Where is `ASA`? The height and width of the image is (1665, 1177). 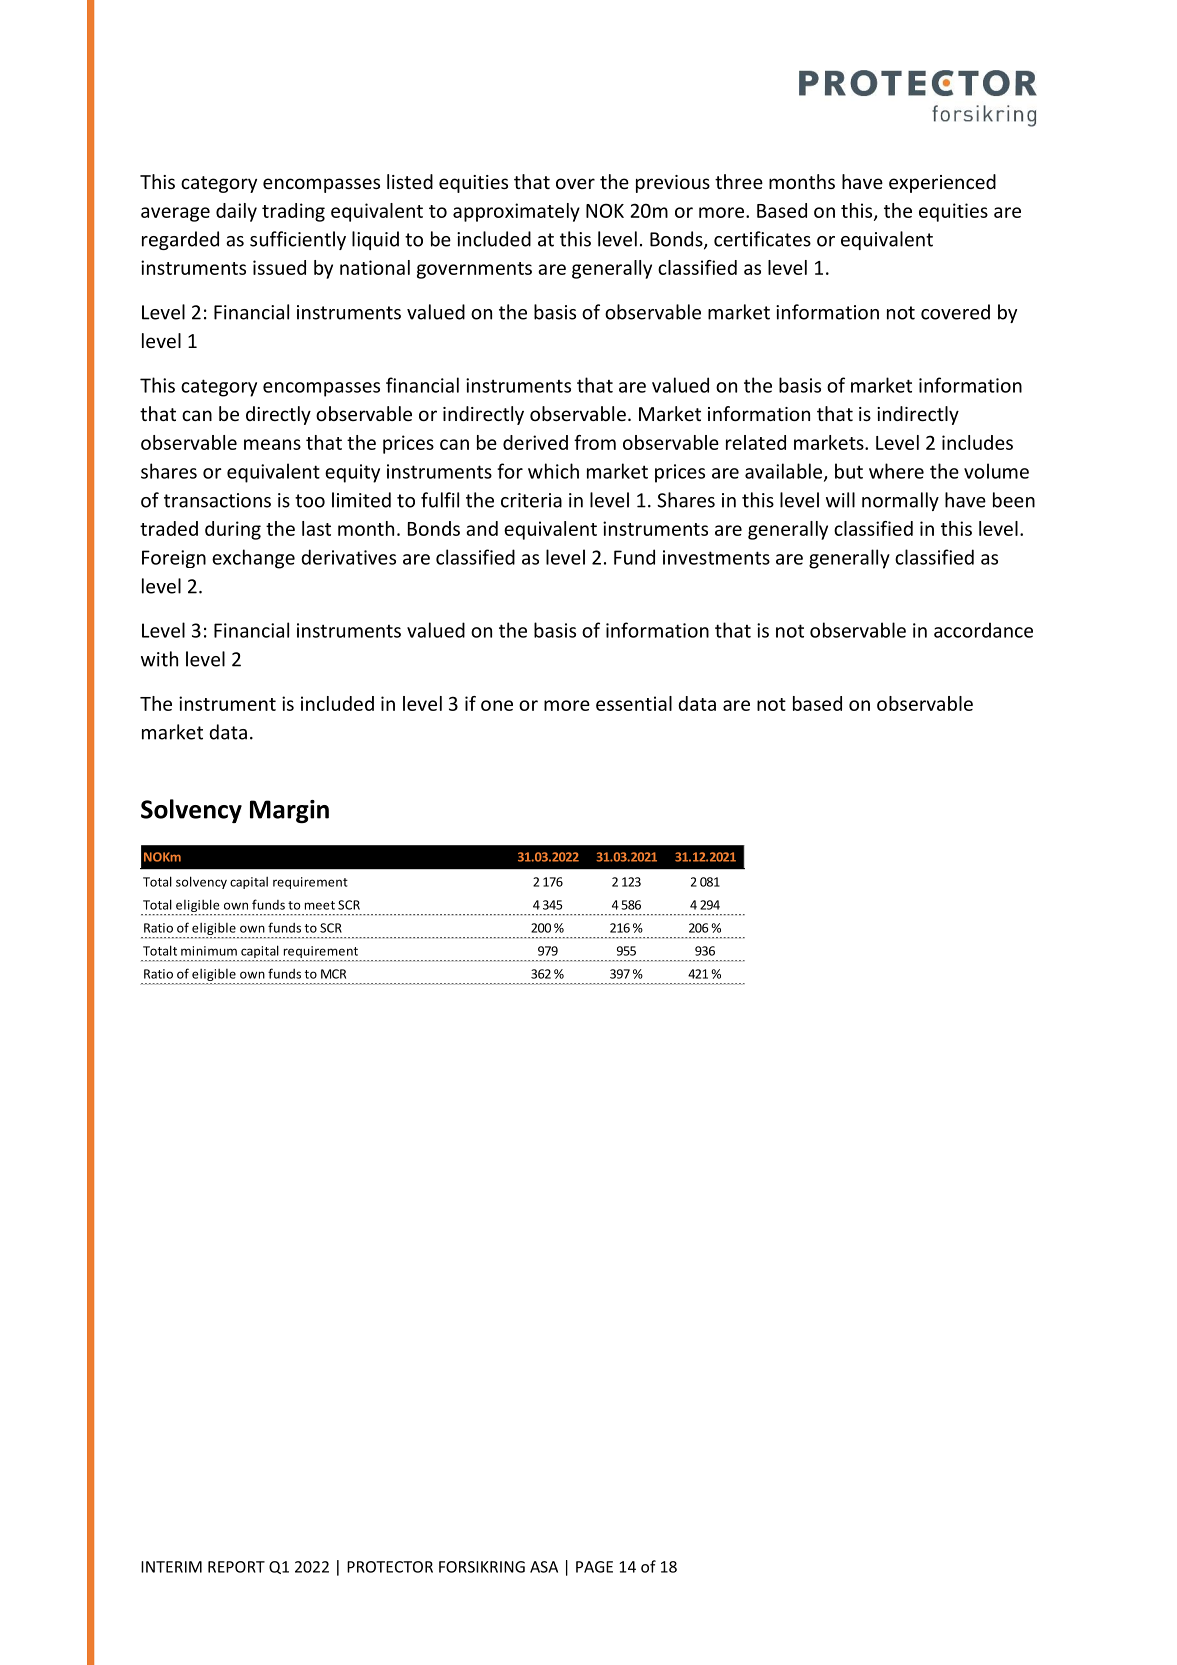 ASA is located at coordinates (544, 1567).
